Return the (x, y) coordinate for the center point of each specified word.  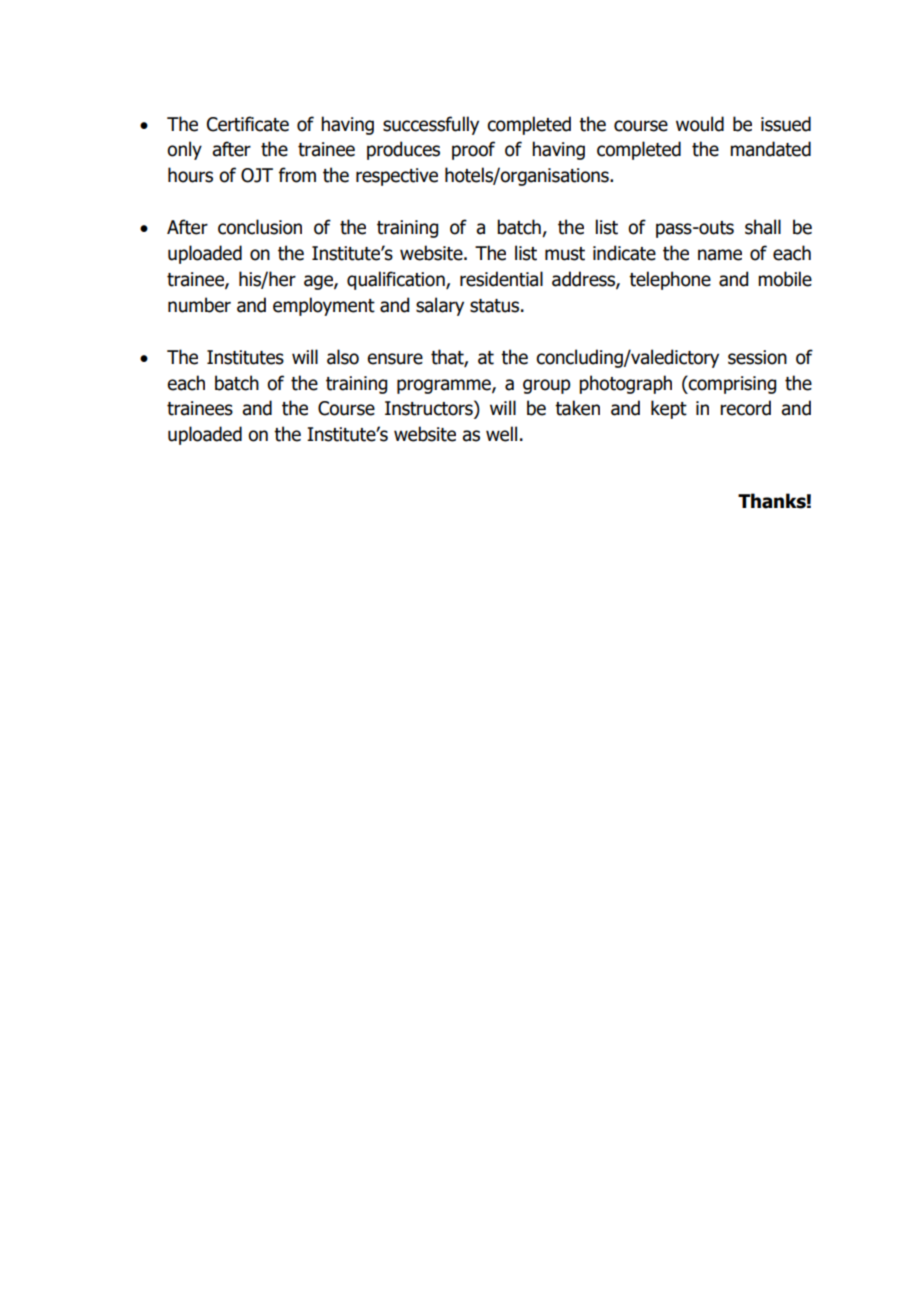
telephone (670, 280)
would (700, 124)
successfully (431, 125)
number (199, 305)
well (501, 434)
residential (501, 279)
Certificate (248, 124)
